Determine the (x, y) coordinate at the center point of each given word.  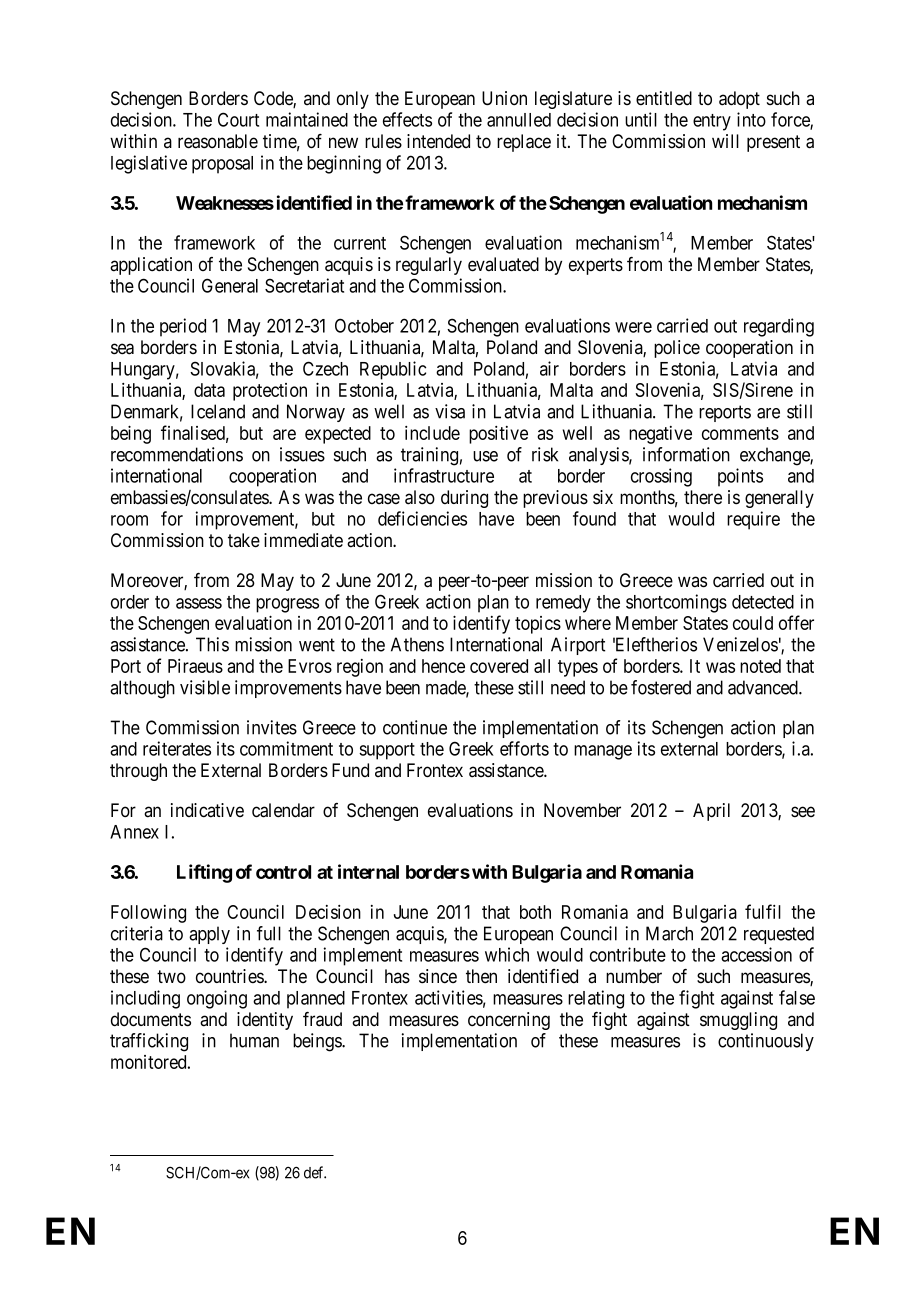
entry (712, 122)
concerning (509, 1021)
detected (763, 602)
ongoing (217, 999)
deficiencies (422, 518)
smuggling (738, 1021)
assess (199, 603)
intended (438, 141)
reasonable (218, 141)
